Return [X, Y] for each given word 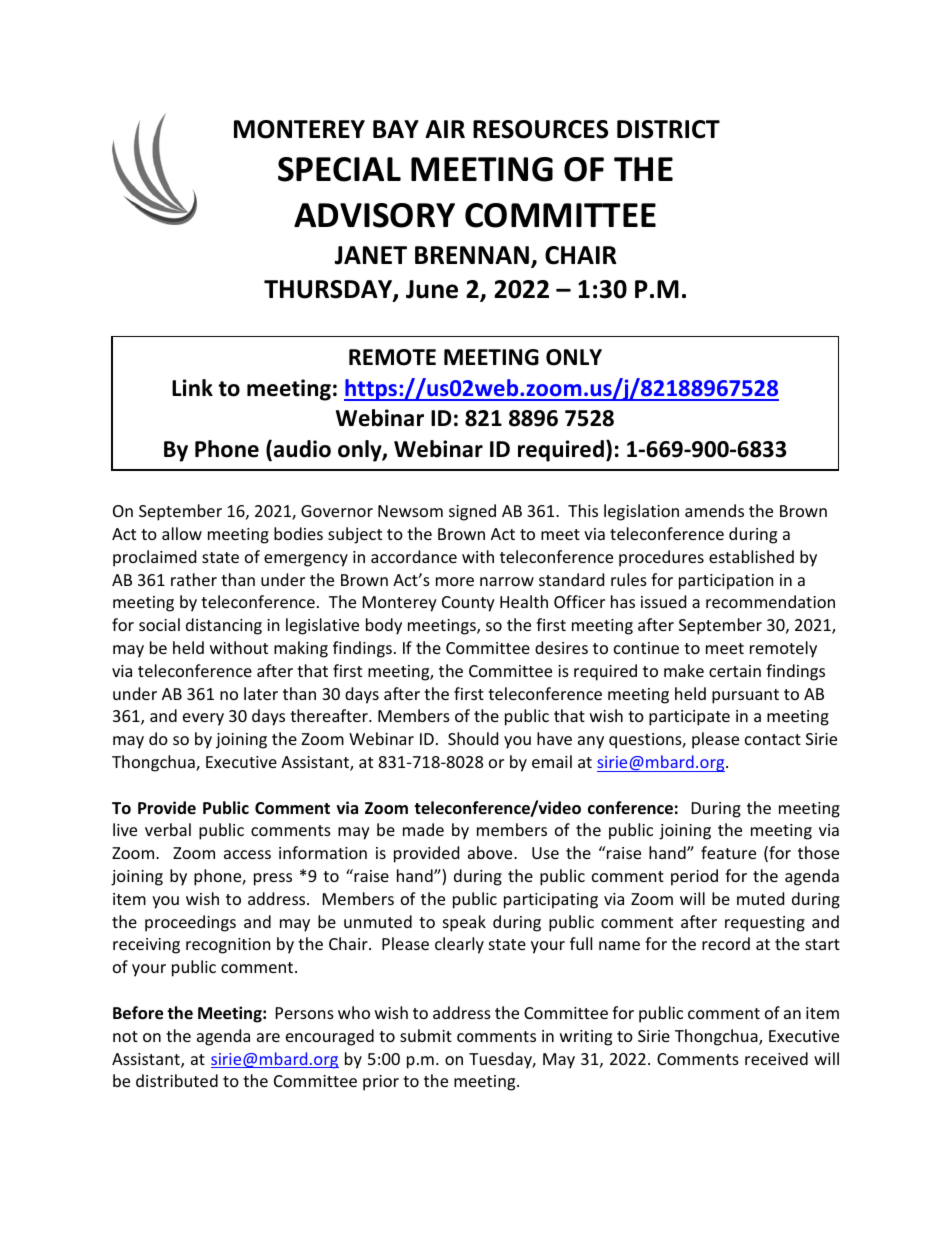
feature [728, 852]
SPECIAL [339, 169]
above [491, 852]
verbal [168, 829]
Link [192, 387]
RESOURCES [540, 129]
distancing [224, 626]
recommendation [770, 601]
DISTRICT [668, 129]
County [468, 604]
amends [714, 510]
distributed [177, 1080]
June [432, 289]
